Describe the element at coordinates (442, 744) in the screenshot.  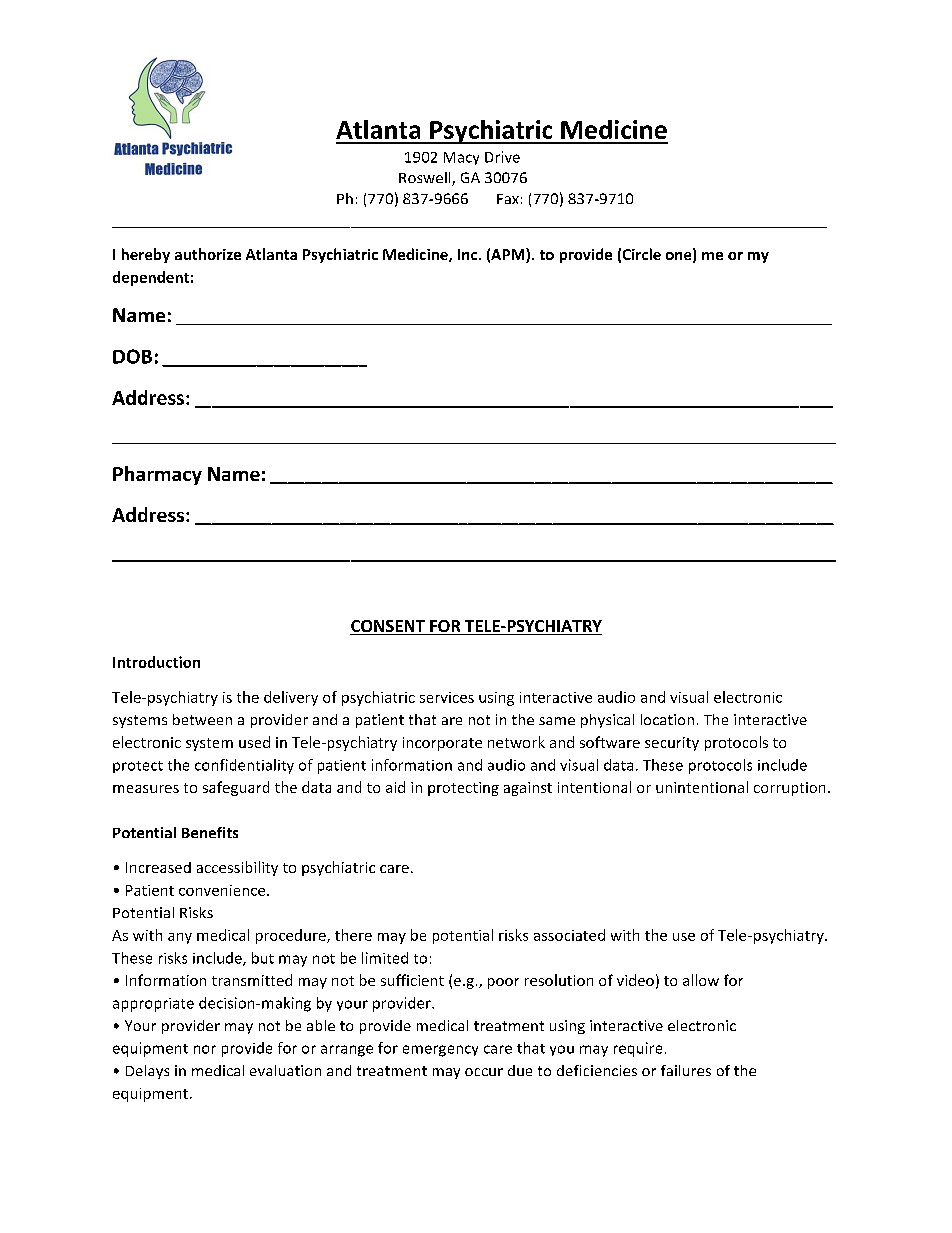
I see `incorporate` at that location.
